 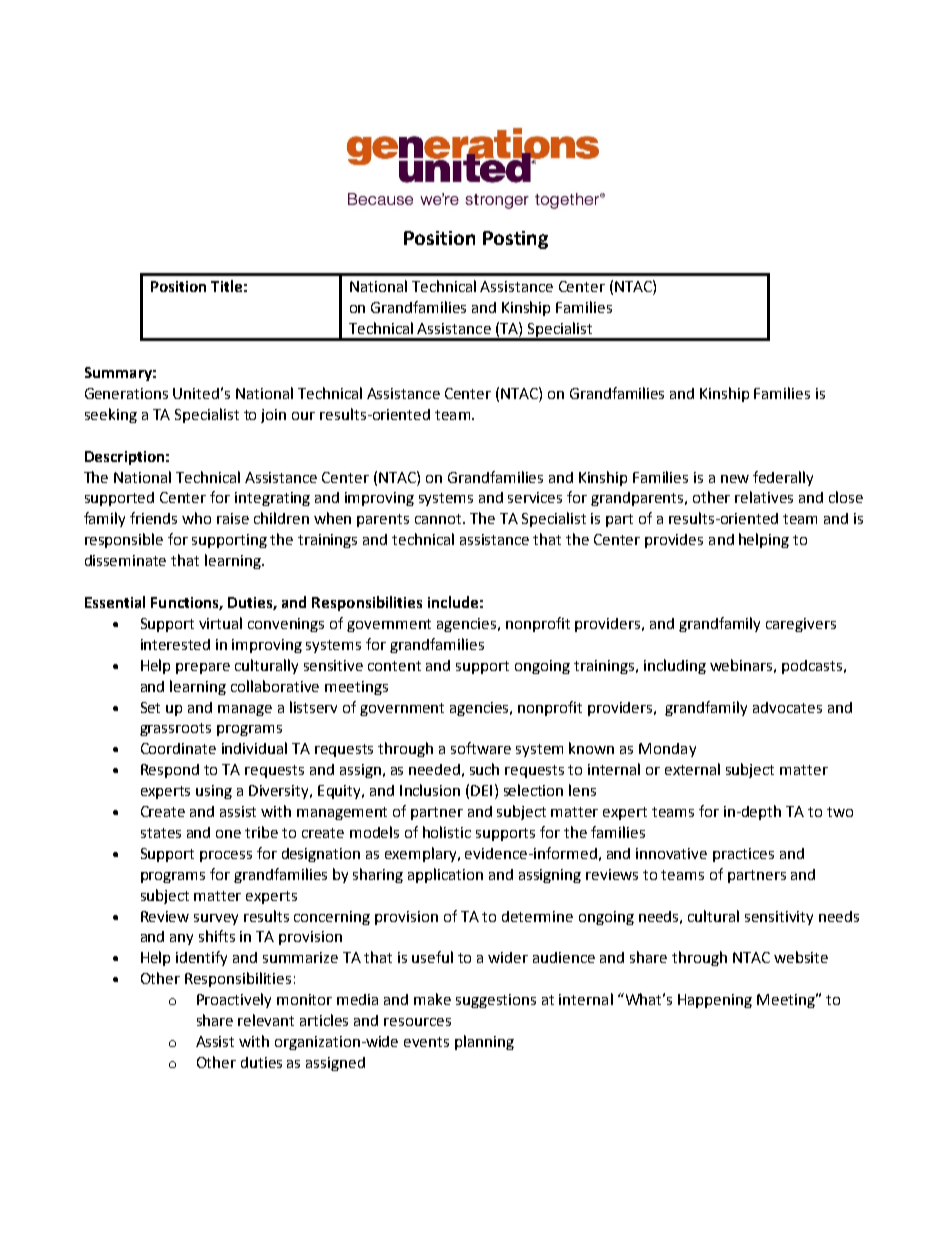 What do you see at coordinates (234, 1000) in the screenshot?
I see `Proactively` at bounding box center [234, 1000].
